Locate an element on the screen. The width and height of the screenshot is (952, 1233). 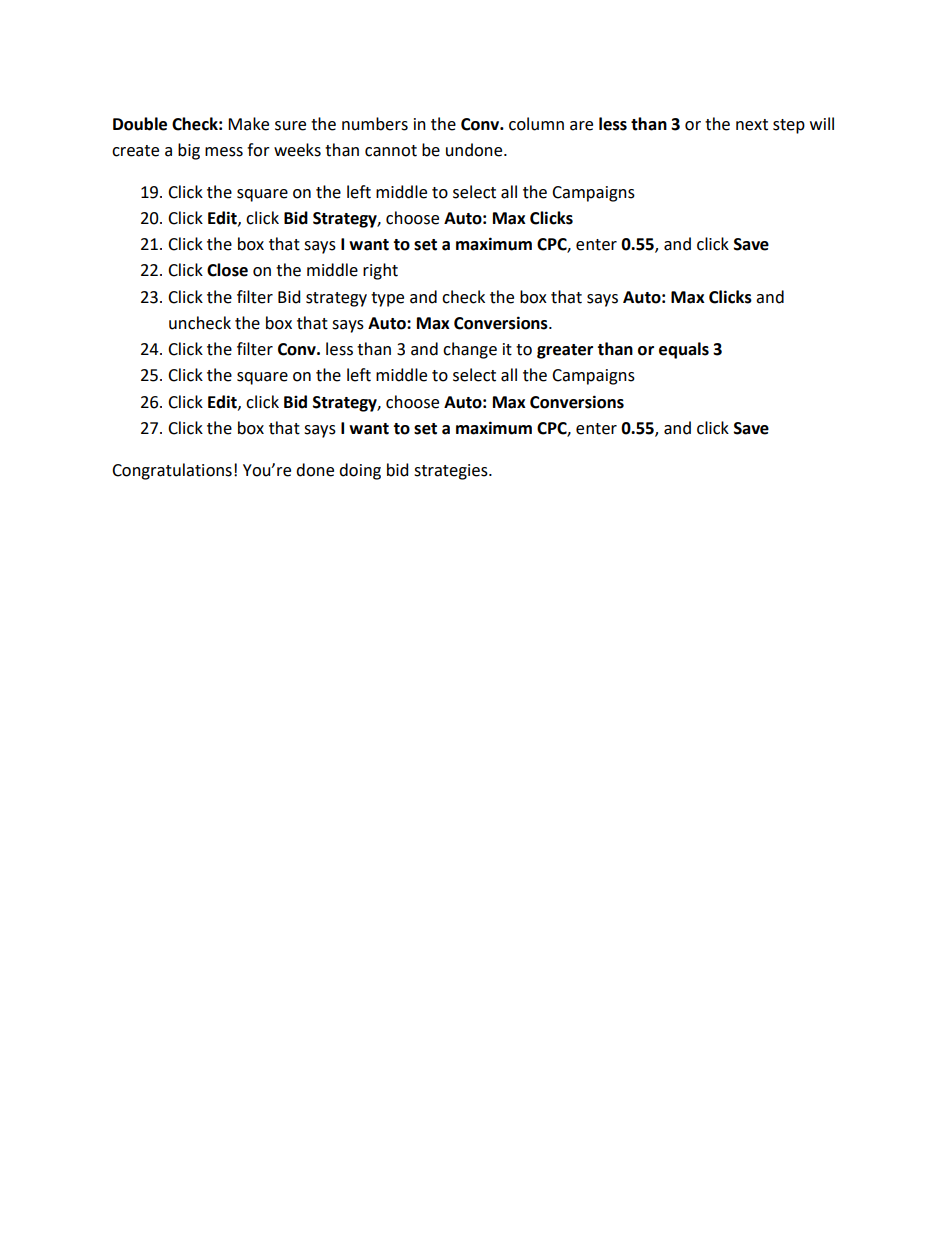
greater is located at coordinates (565, 351).
